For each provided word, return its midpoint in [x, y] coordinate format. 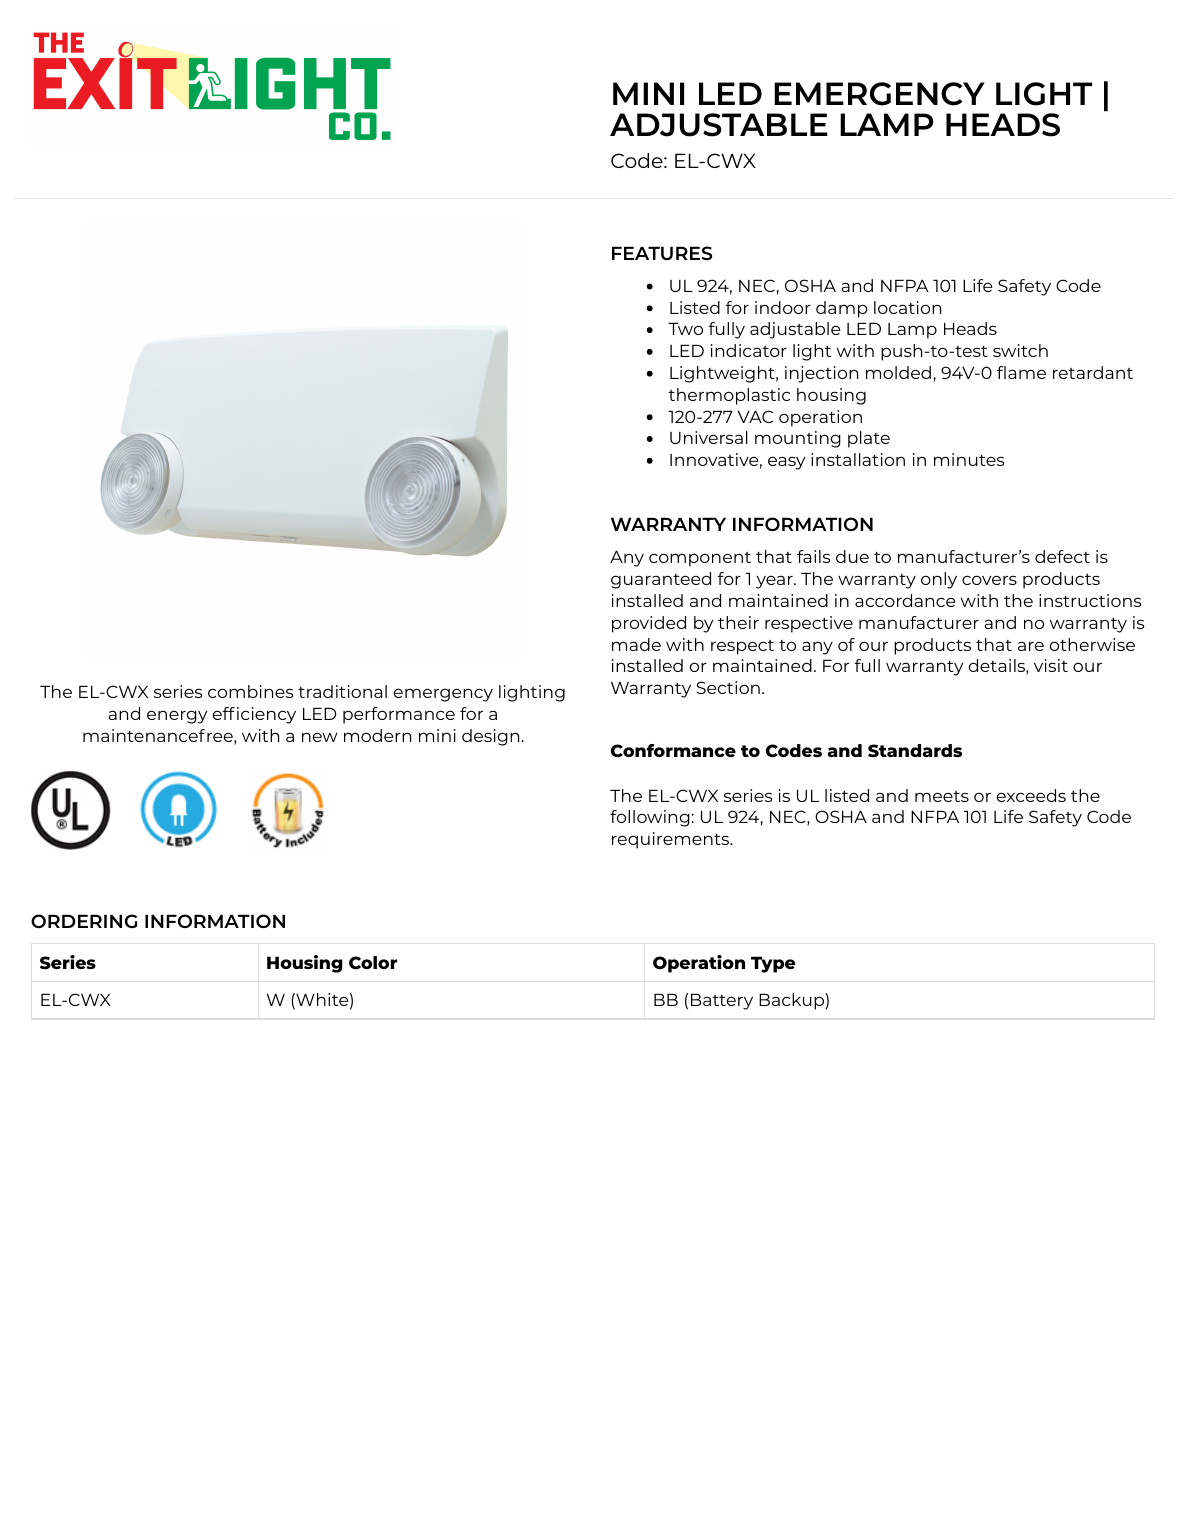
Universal [709, 437]
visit [1051, 665]
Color [373, 963]
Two [685, 328]
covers [989, 580]
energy [177, 717]
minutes [969, 459]
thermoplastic [729, 396]
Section [728, 687]
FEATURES [662, 253]
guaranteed [661, 580]
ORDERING [84, 921]
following [651, 818]
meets [942, 796]
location [907, 307]
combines [250, 691]
